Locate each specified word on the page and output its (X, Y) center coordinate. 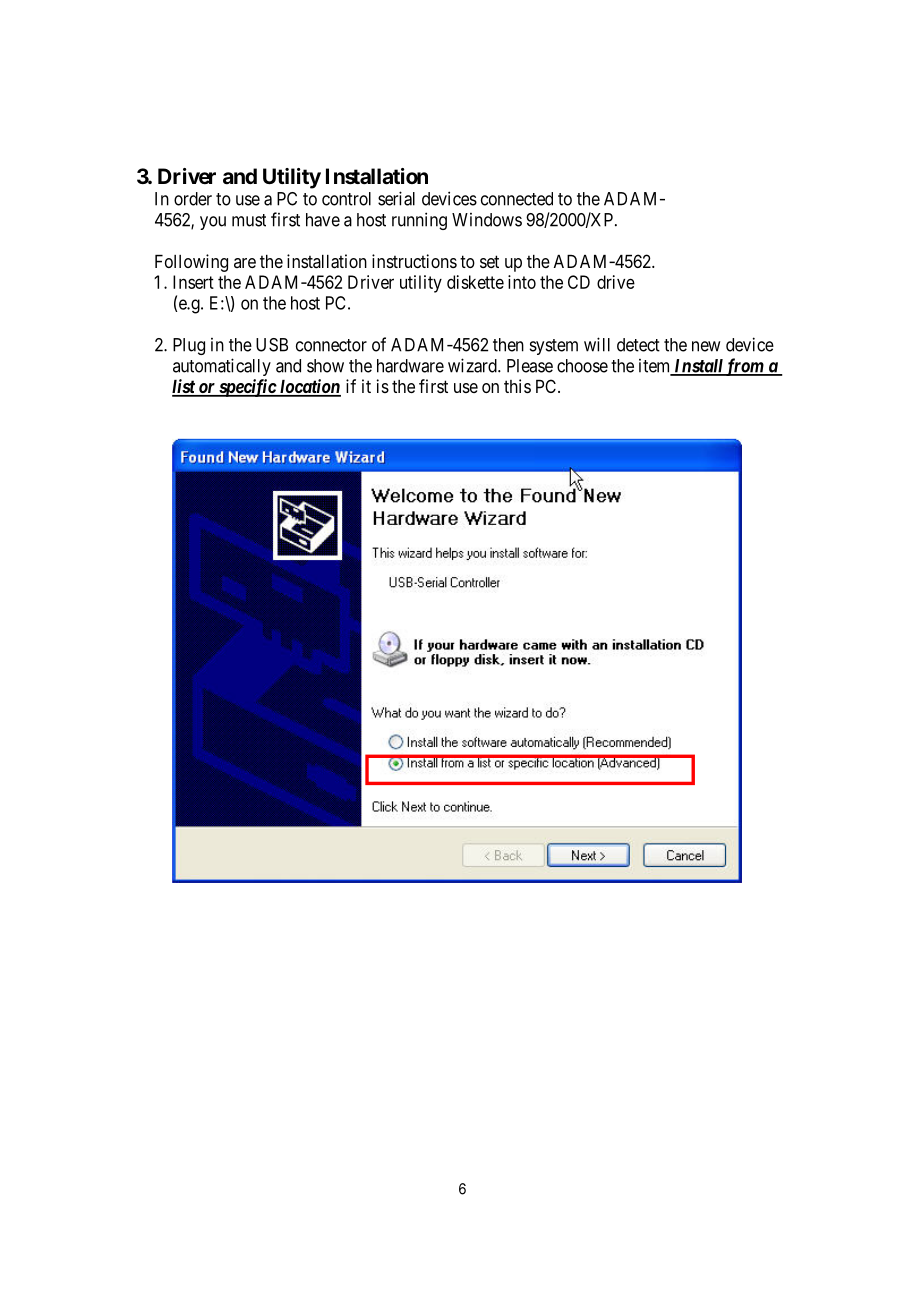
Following (191, 263)
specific (247, 388)
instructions (414, 261)
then (508, 345)
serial (396, 198)
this (517, 386)
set (489, 261)
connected (517, 199)
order (193, 199)
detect (638, 345)
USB (272, 345)
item (656, 367)
